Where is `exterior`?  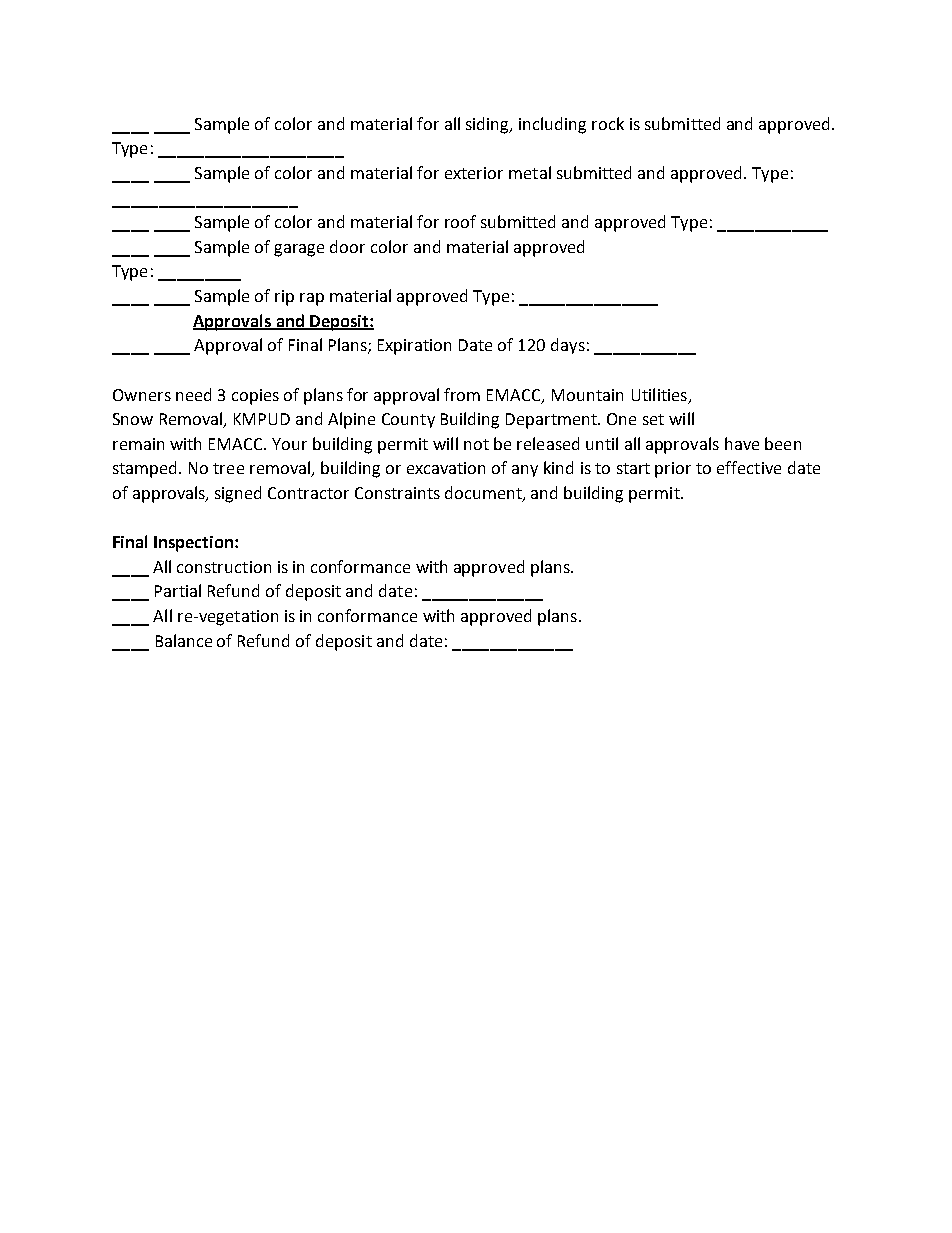
exterior is located at coordinates (474, 173).
